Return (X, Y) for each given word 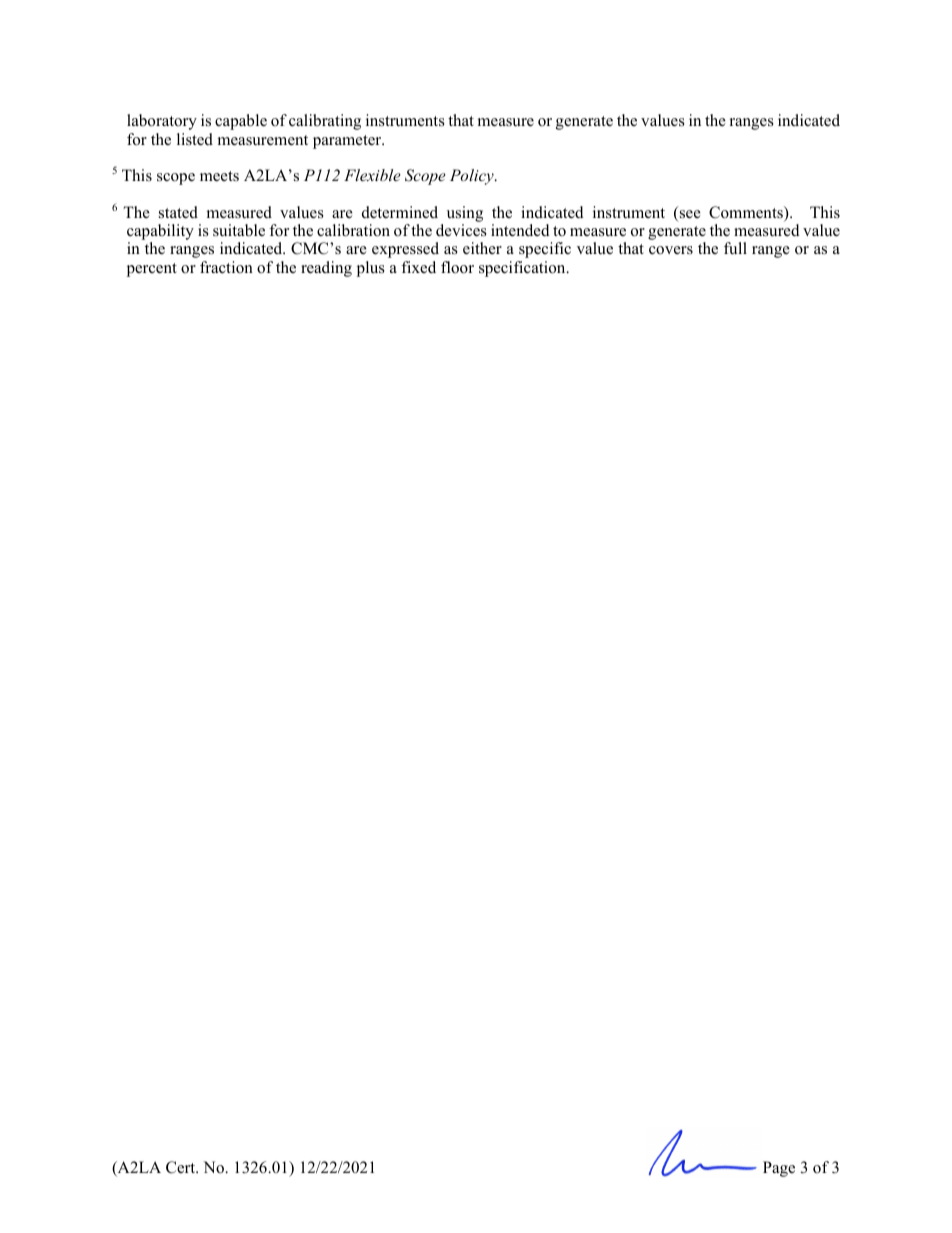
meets (219, 176)
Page (779, 1169)
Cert (182, 1167)
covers (671, 250)
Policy (473, 177)
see (689, 215)
